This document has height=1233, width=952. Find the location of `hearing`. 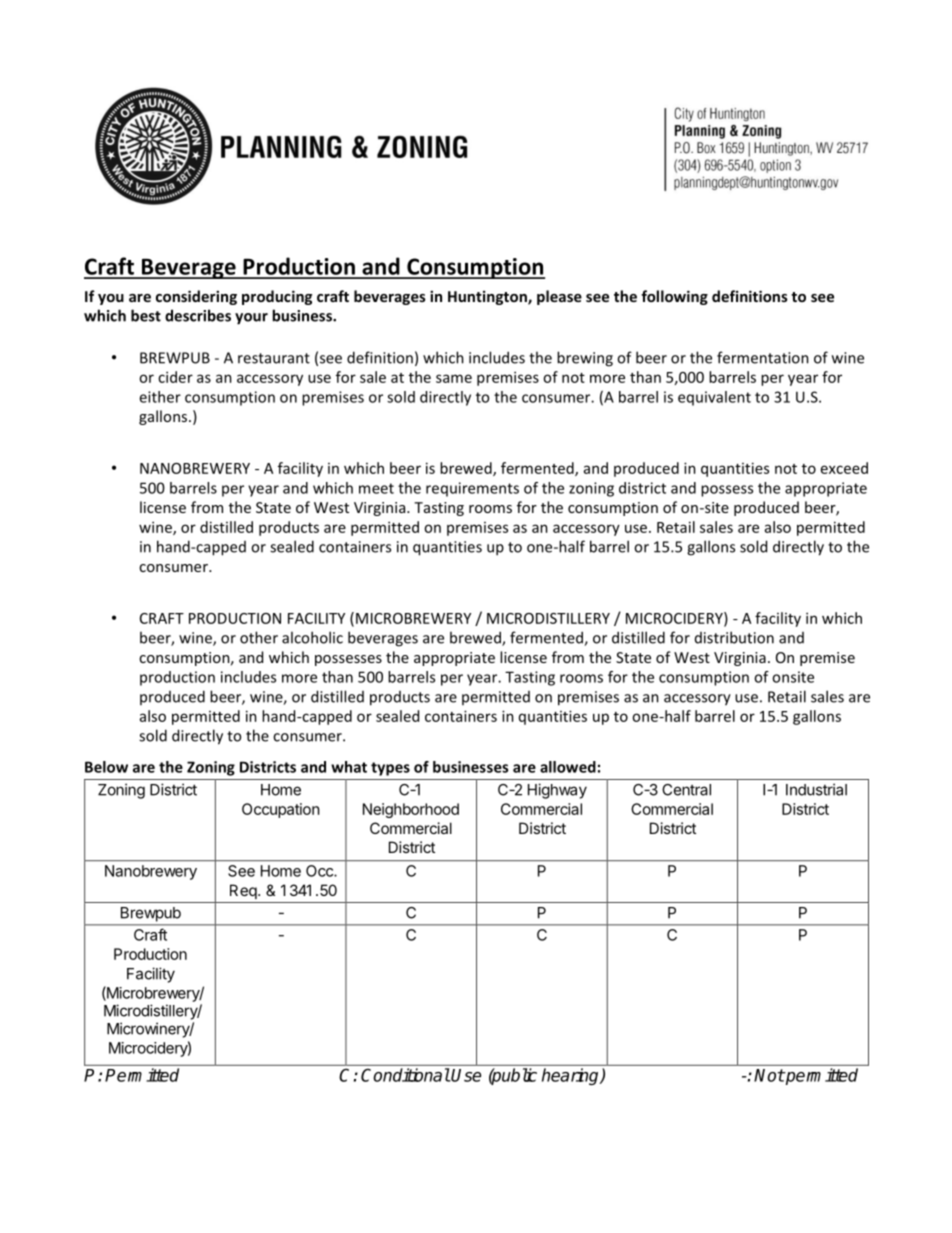

hearing is located at coordinates (572, 1076).
